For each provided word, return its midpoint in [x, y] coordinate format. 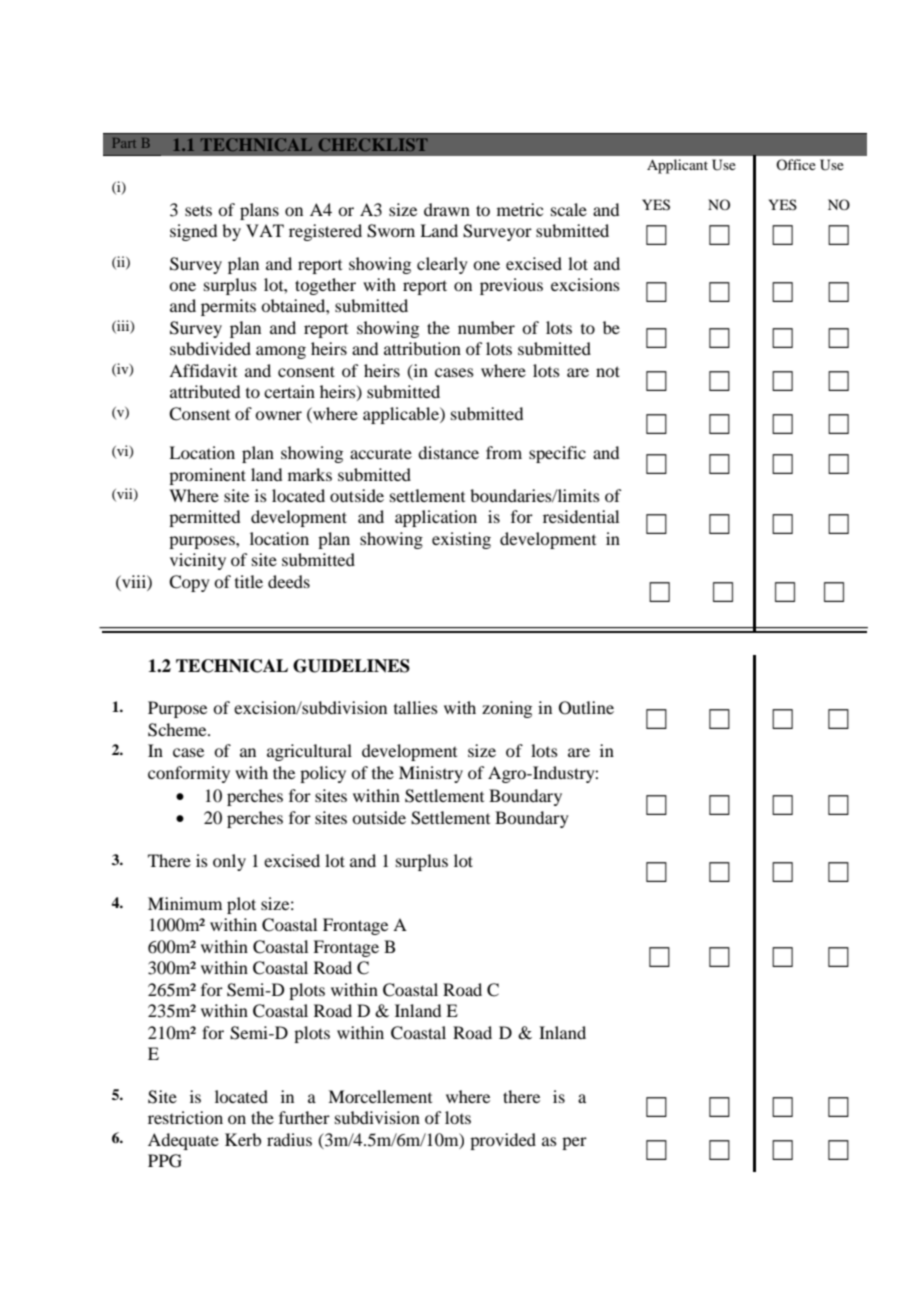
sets [198, 210]
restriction [185, 1117]
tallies [416, 707]
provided [503, 1141]
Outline [586, 708]
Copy [189, 583]
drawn [447, 209]
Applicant [677, 166]
